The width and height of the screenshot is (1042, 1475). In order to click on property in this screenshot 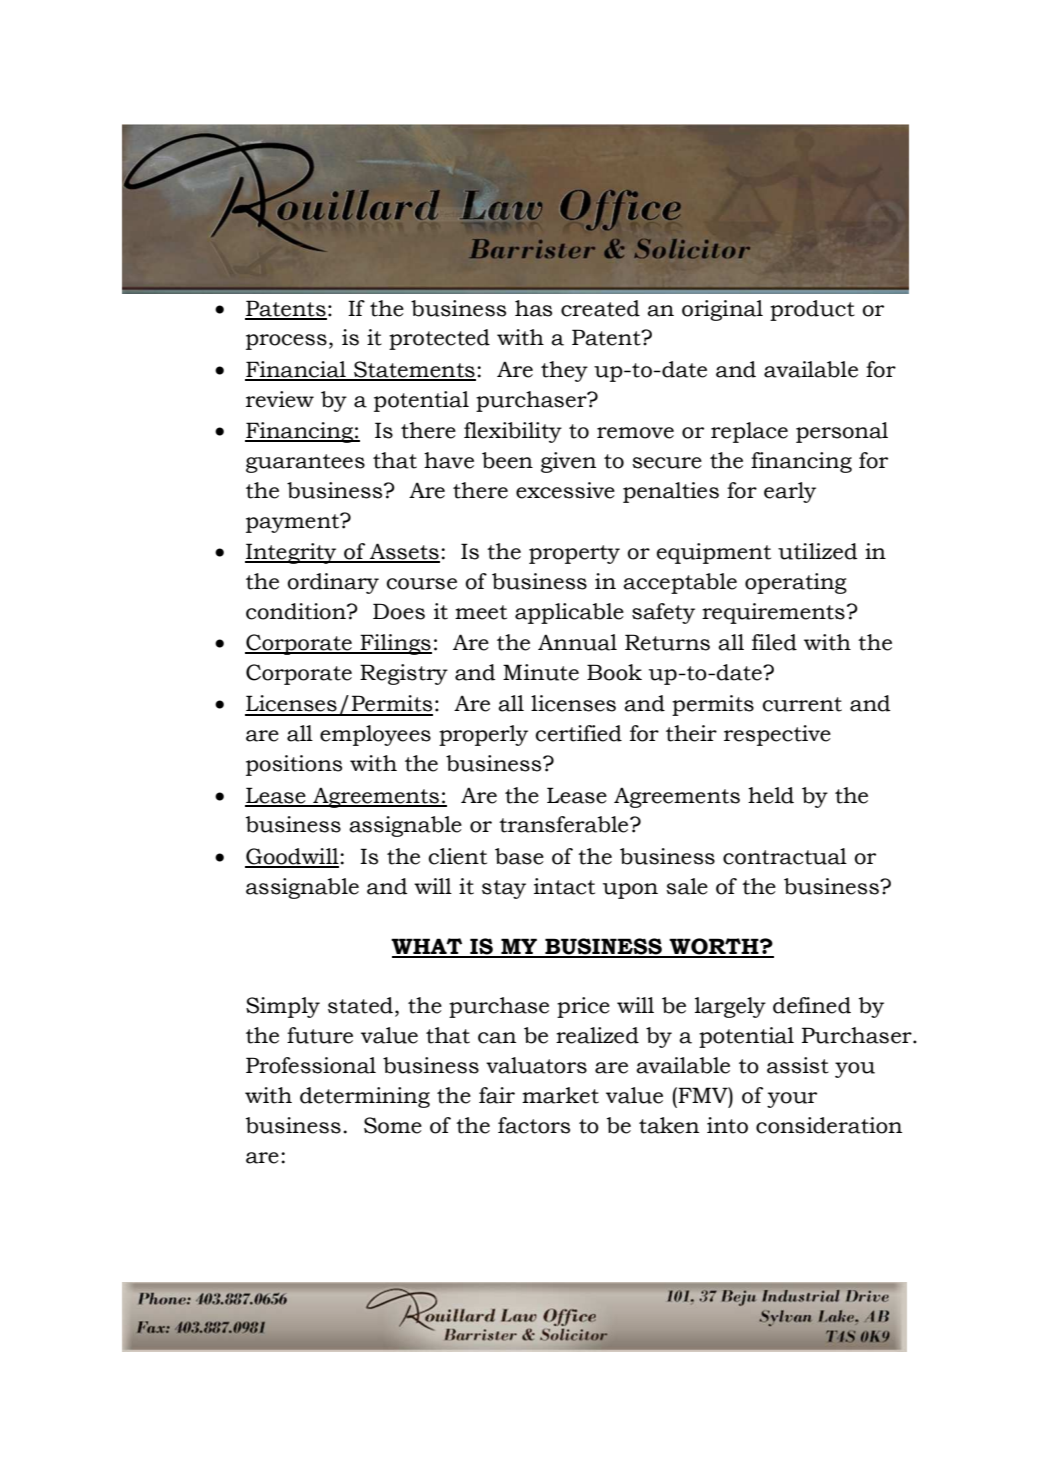, I will do `click(574, 554)`.
